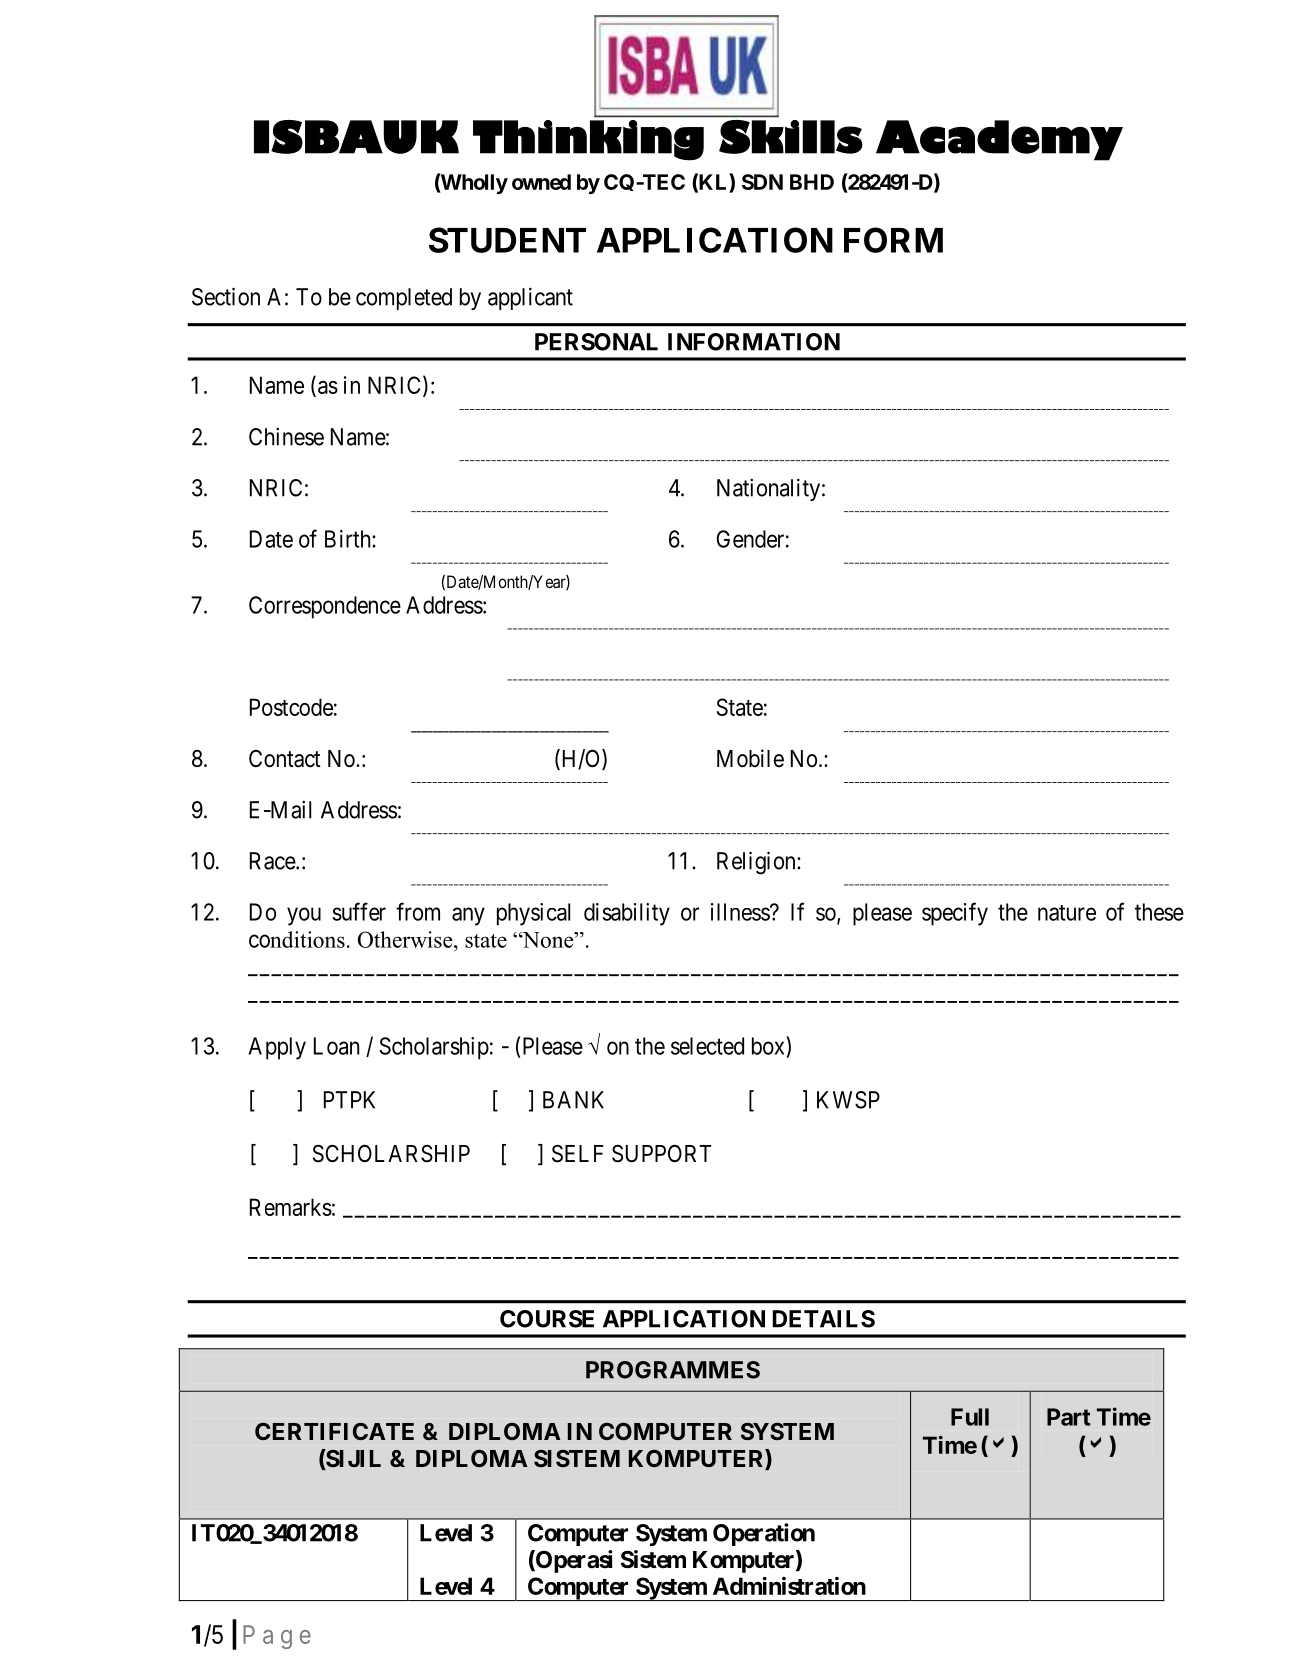  Describe the element at coordinates (334, 1431) in the screenshot. I see `CERTIFICATE` at that location.
